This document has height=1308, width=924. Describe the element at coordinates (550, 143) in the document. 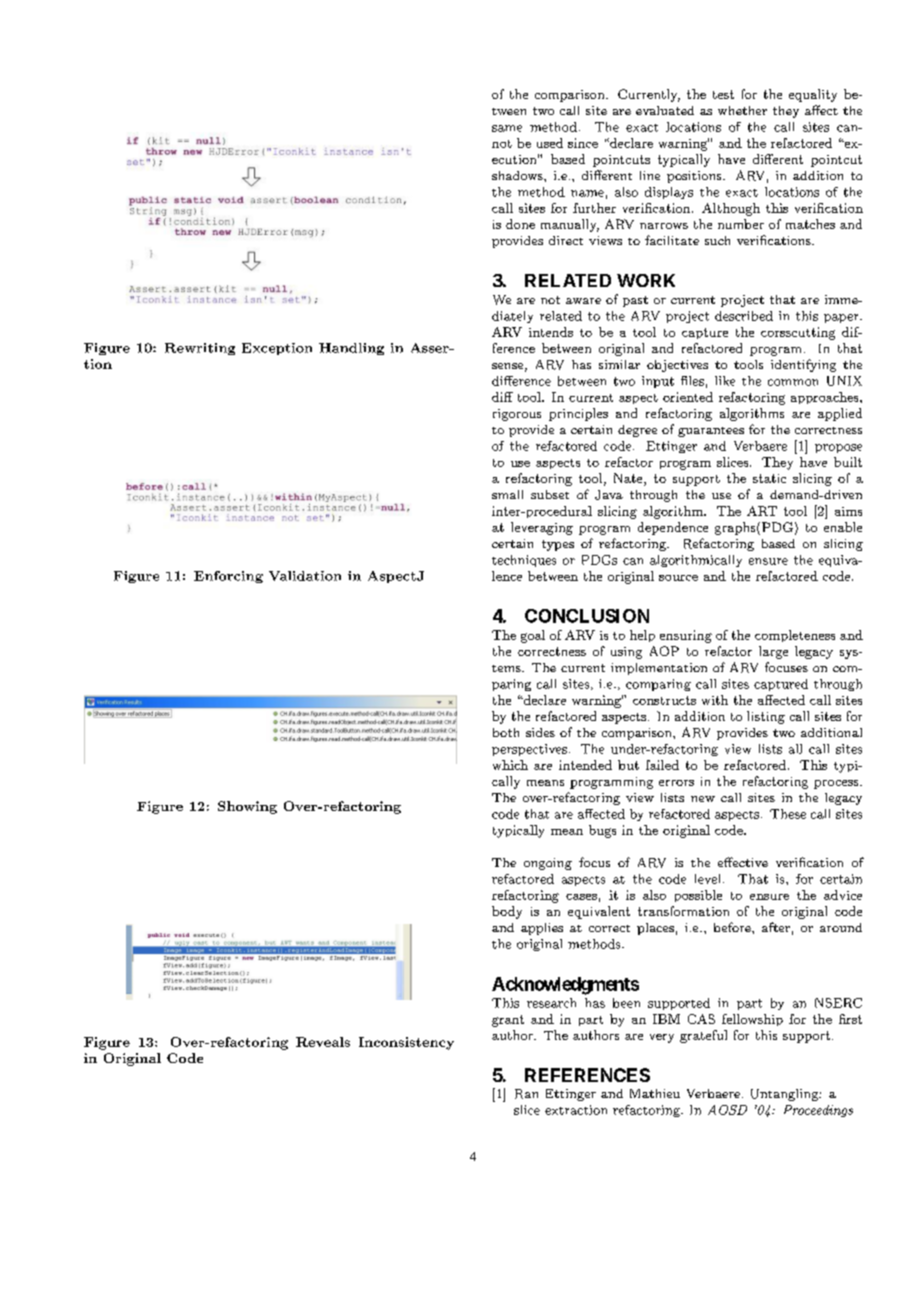

I see `used` at that location.
